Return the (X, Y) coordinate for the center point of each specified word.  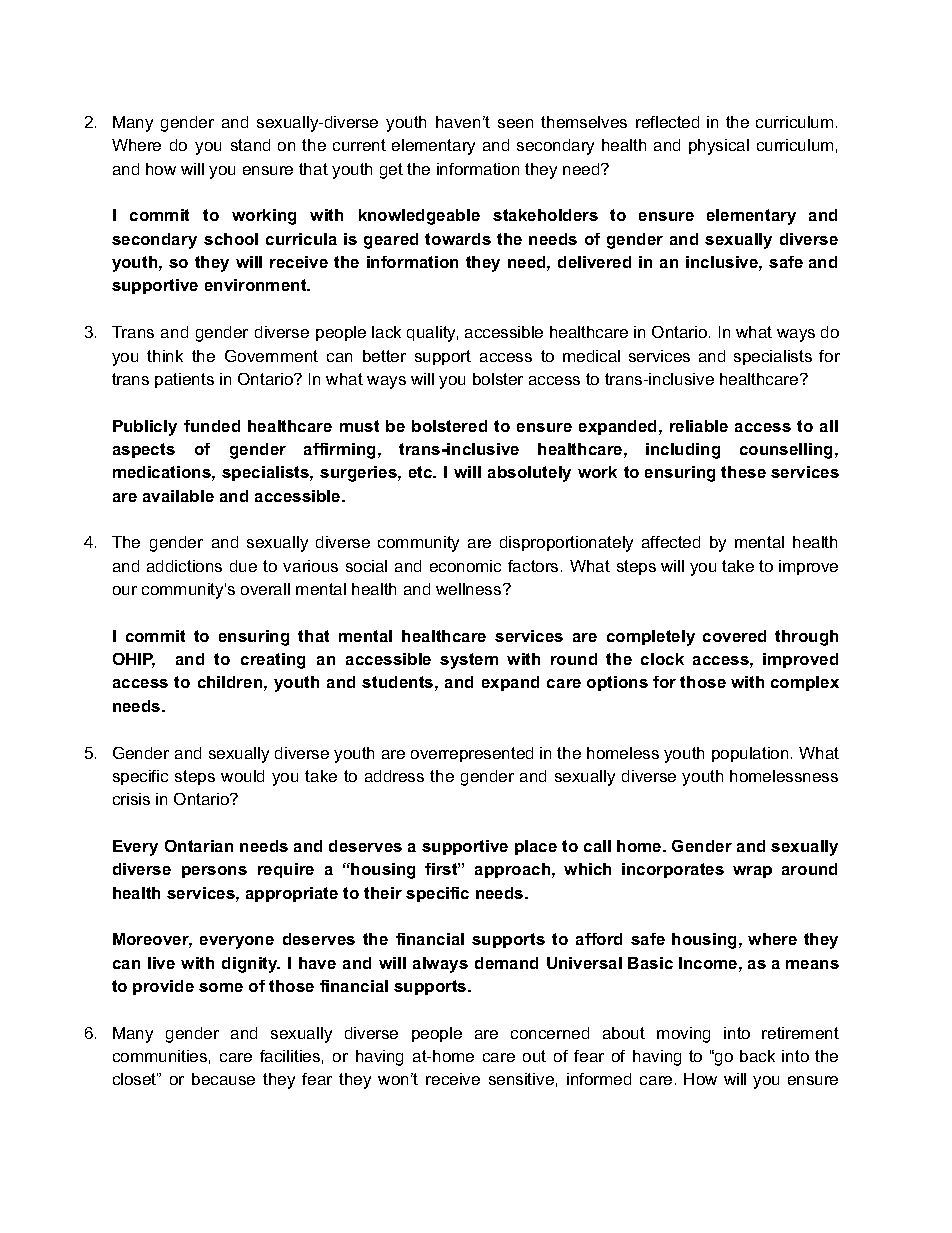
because (223, 1079)
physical (719, 147)
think (165, 356)
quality (432, 334)
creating (273, 661)
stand (250, 145)
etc (422, 472)
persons (214, 872)
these (743, 472)
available (178, 496)
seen (515, 123)
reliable (699, 426)
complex (805, 683)
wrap (752, 872)
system (469, 661)
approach (514, 870)
